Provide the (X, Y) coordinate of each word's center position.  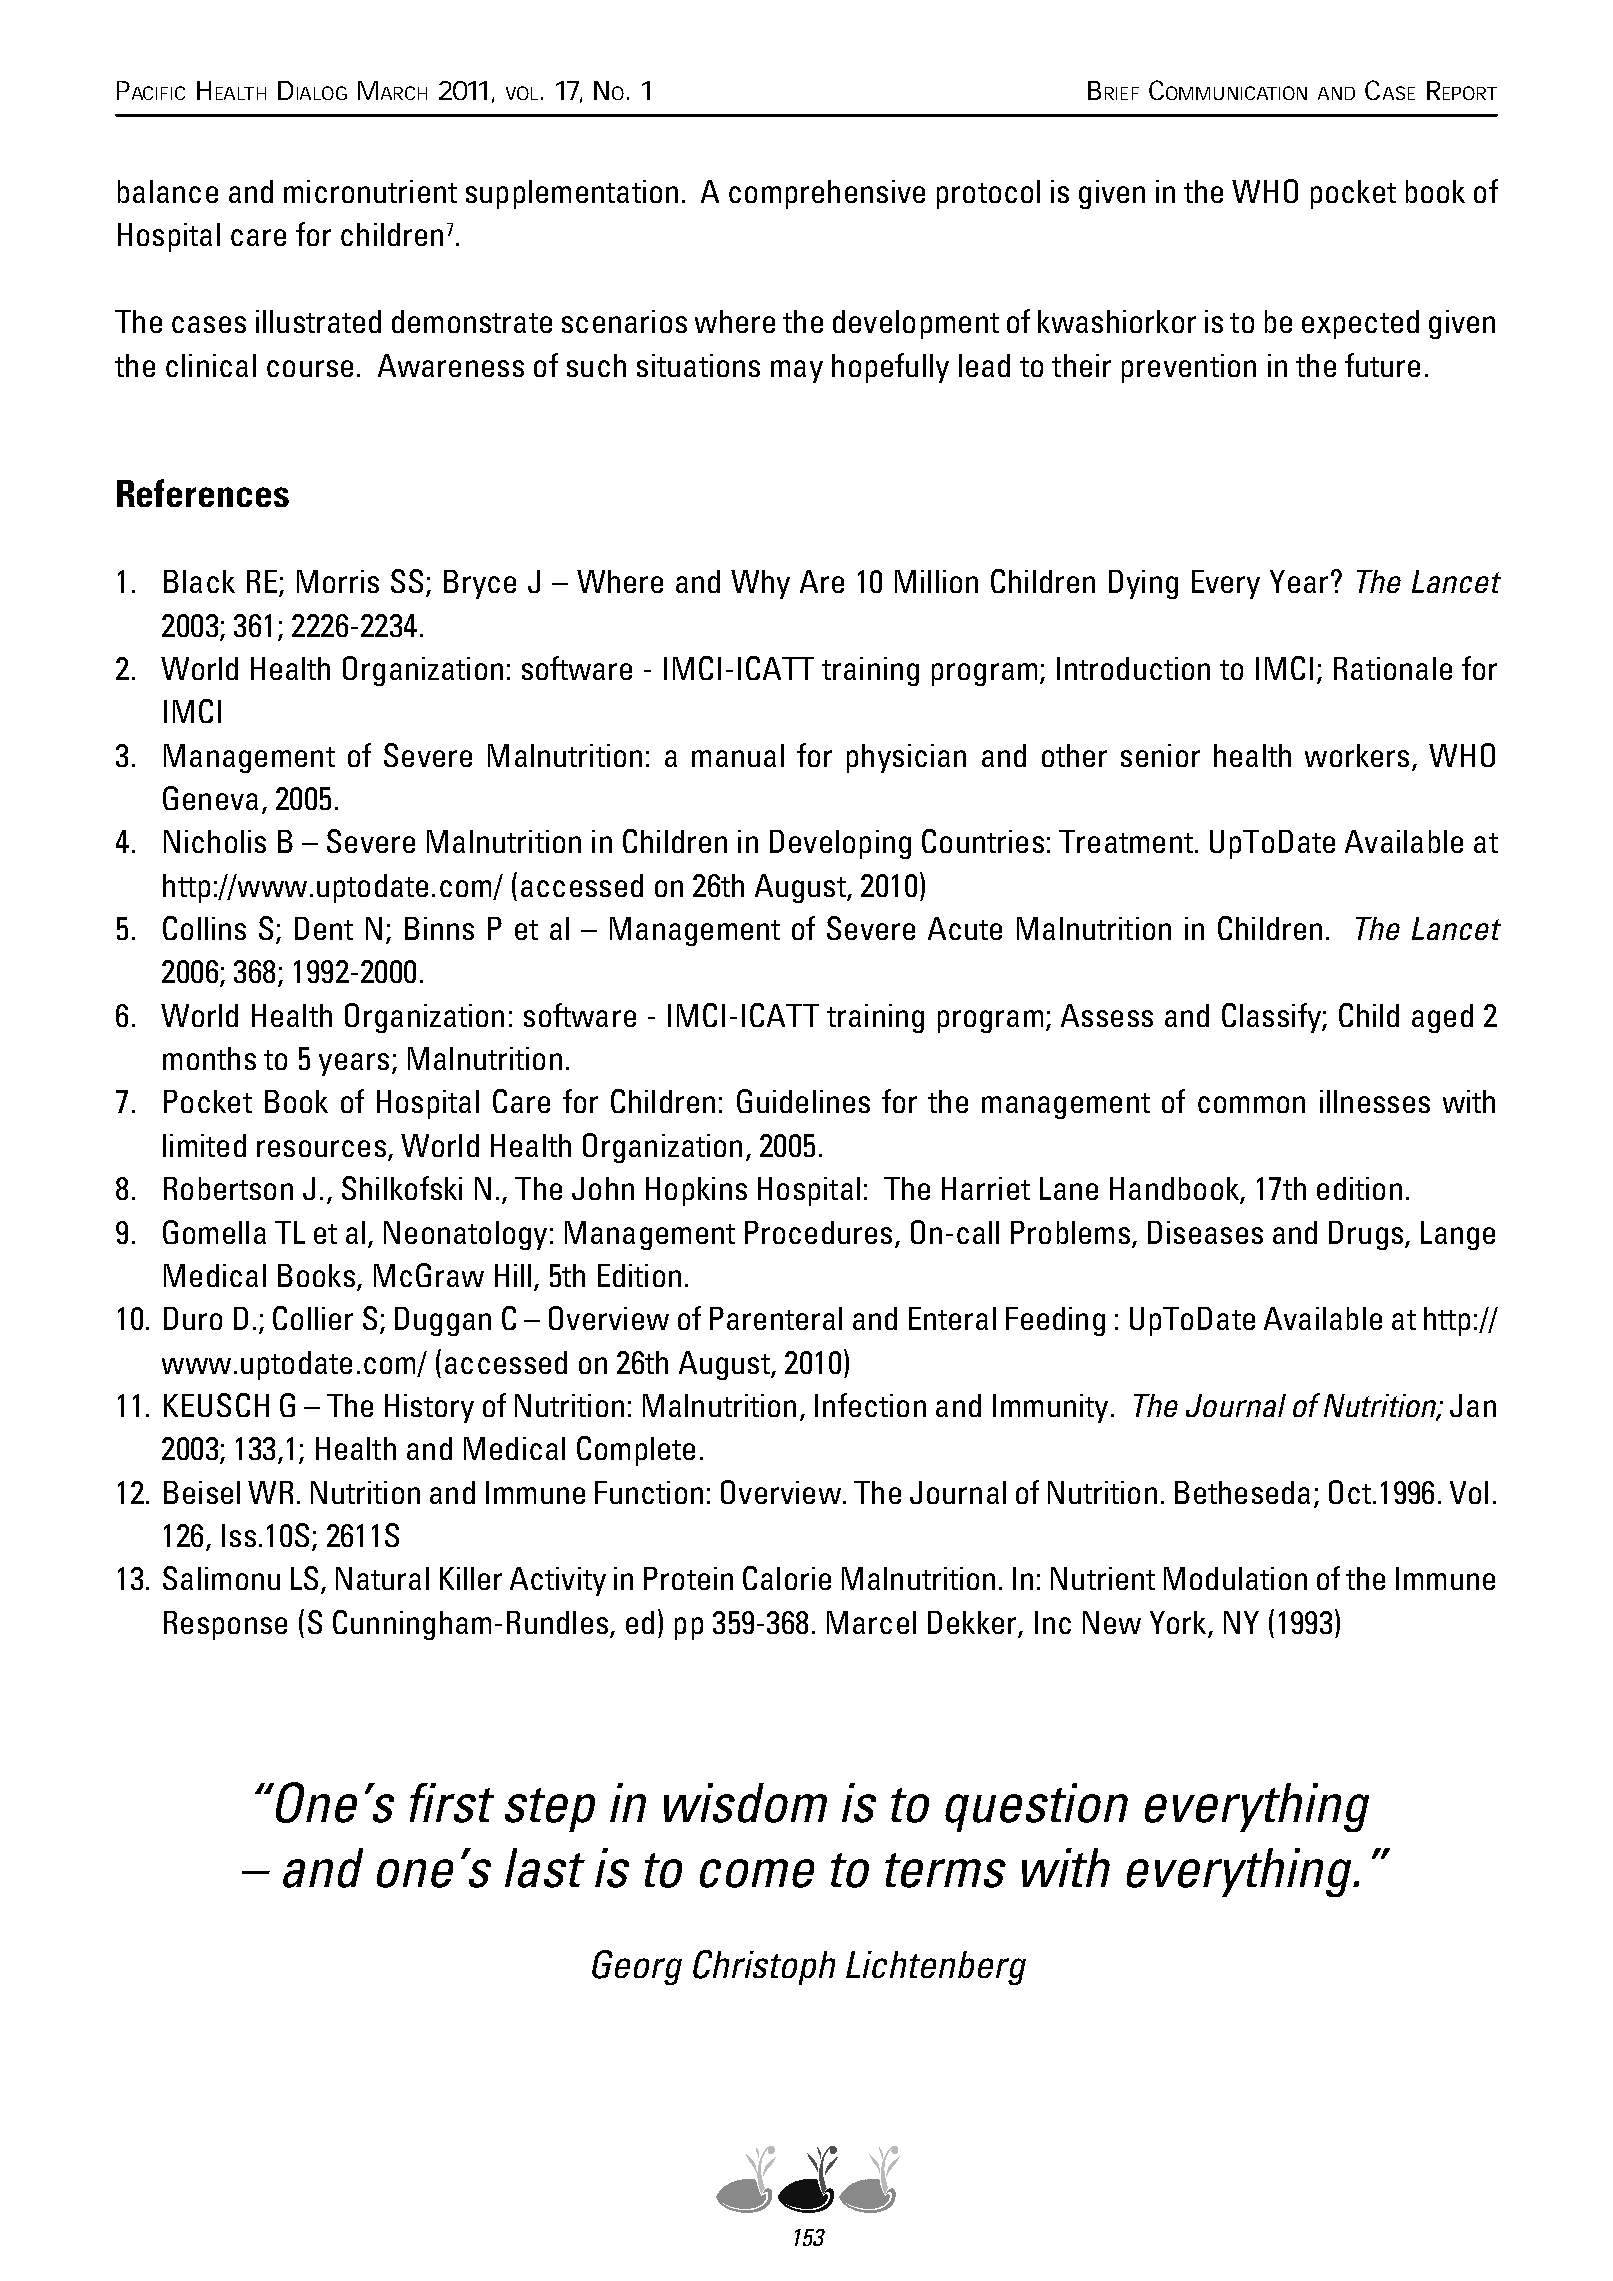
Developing (840, 844)
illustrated (318, 321)
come (757, 1873)
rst (463, 1804)
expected (1360, 324)
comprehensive (827, 194)
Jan (1473, 1405)
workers (1357, 755)
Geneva (210, 798)
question (1036, 1807)
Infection (870, 1405)
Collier (313, 1318)
